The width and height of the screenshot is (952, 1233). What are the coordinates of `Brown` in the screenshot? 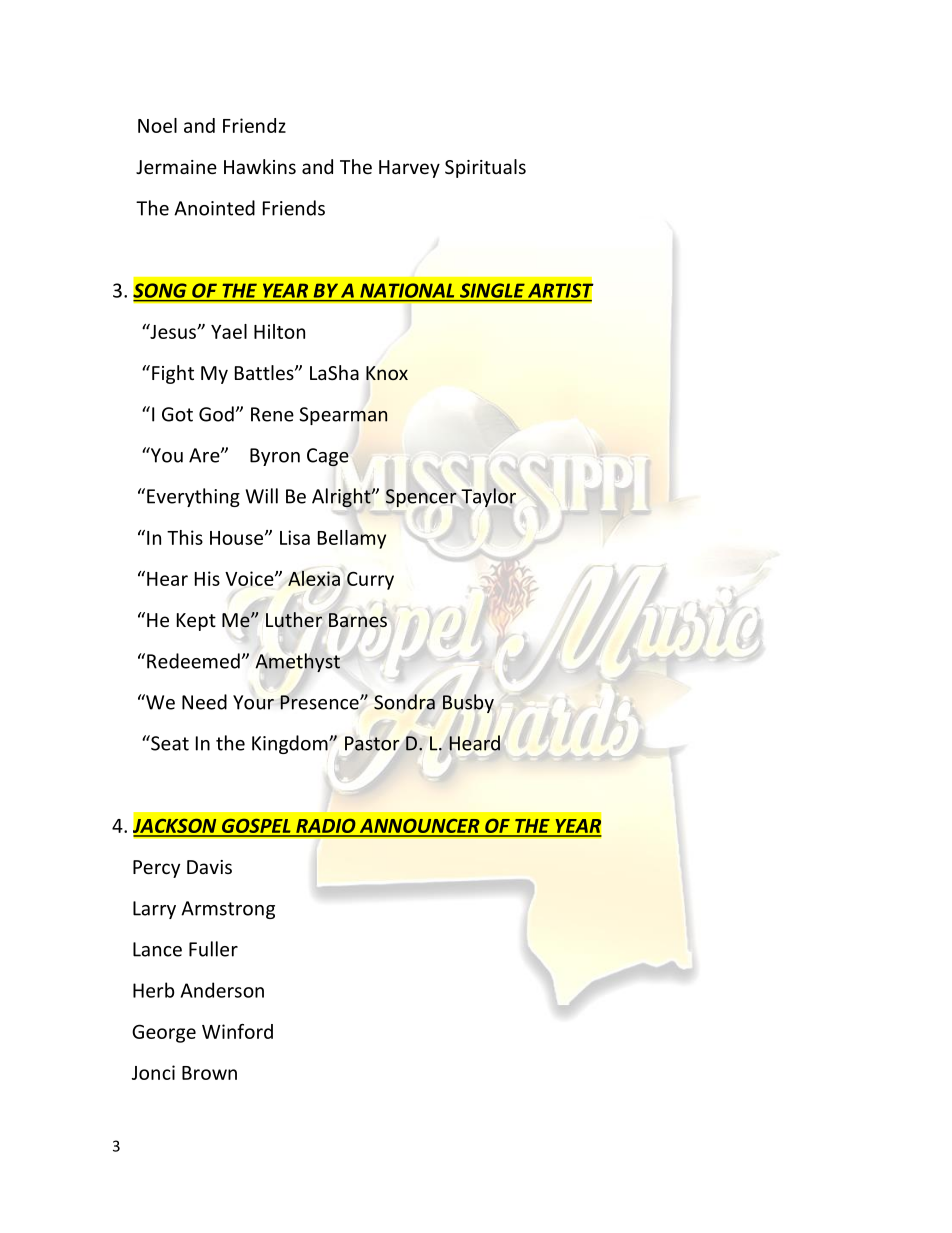 It's located at (209, 1073).
